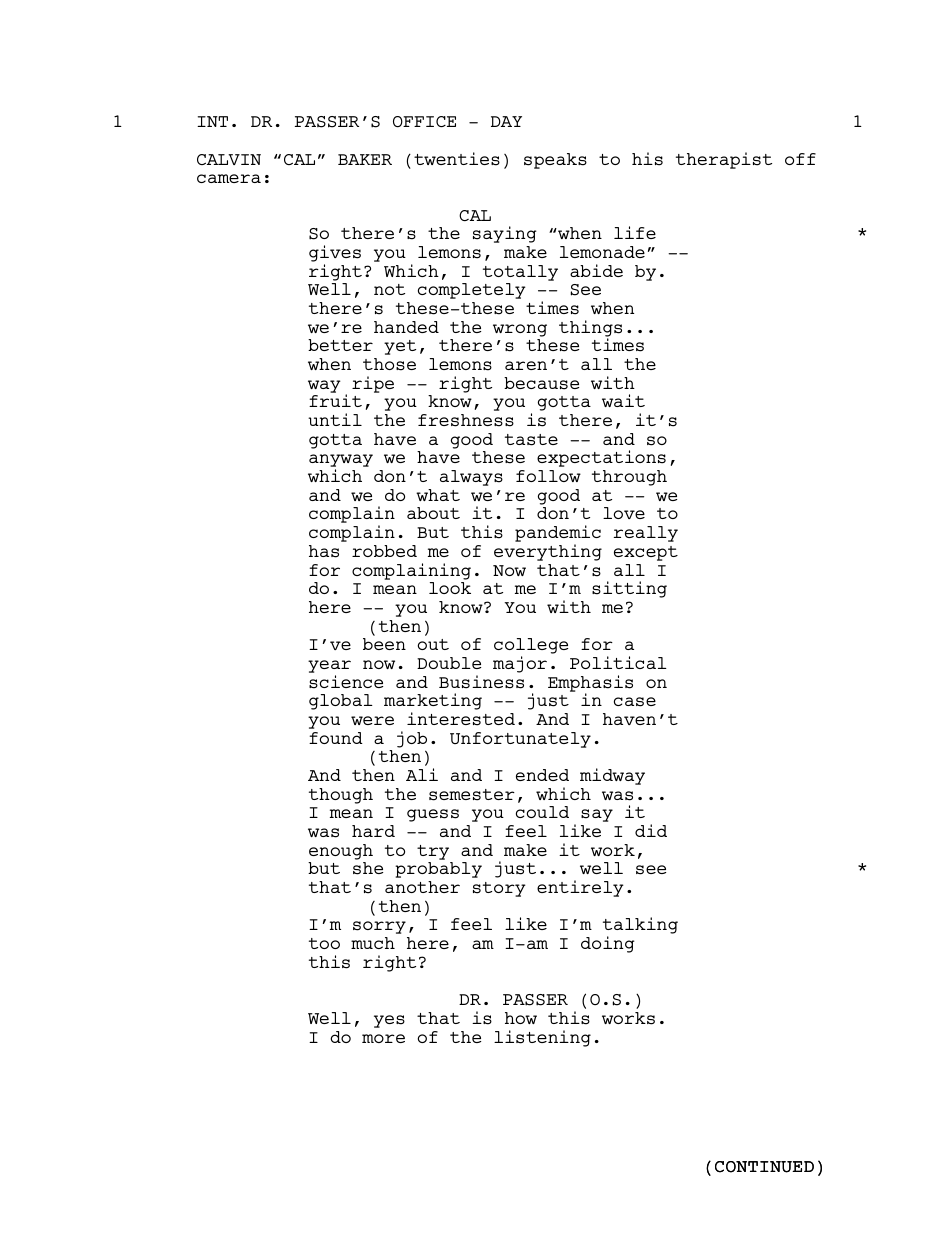 The width and height of the screenshot is (952, 1233). Describe the element at coordinates (336, 738) in the screenshot. I see `found` at that location.
